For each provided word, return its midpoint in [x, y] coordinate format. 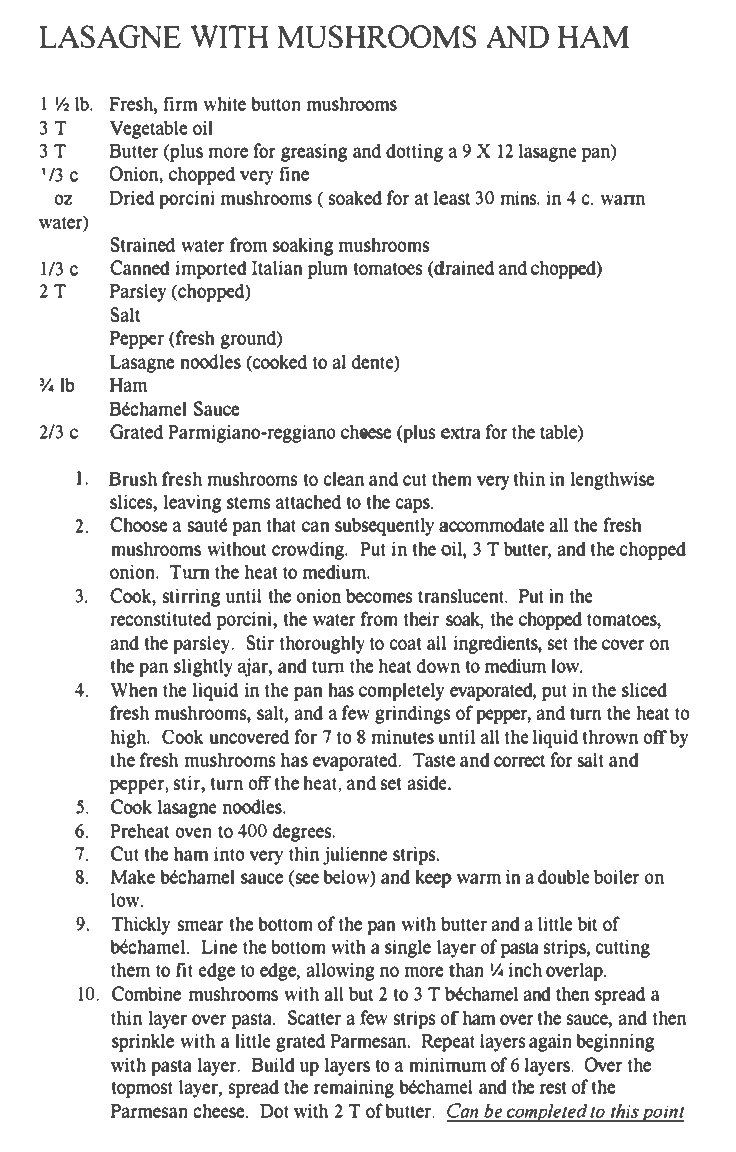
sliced [644, 690]
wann [622, 199]
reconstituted [161, 618]
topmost [142, 1090]
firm [180, 103]
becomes [379, 595]
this [625, 1113]
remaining [354, 1088]
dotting [414, 152]
